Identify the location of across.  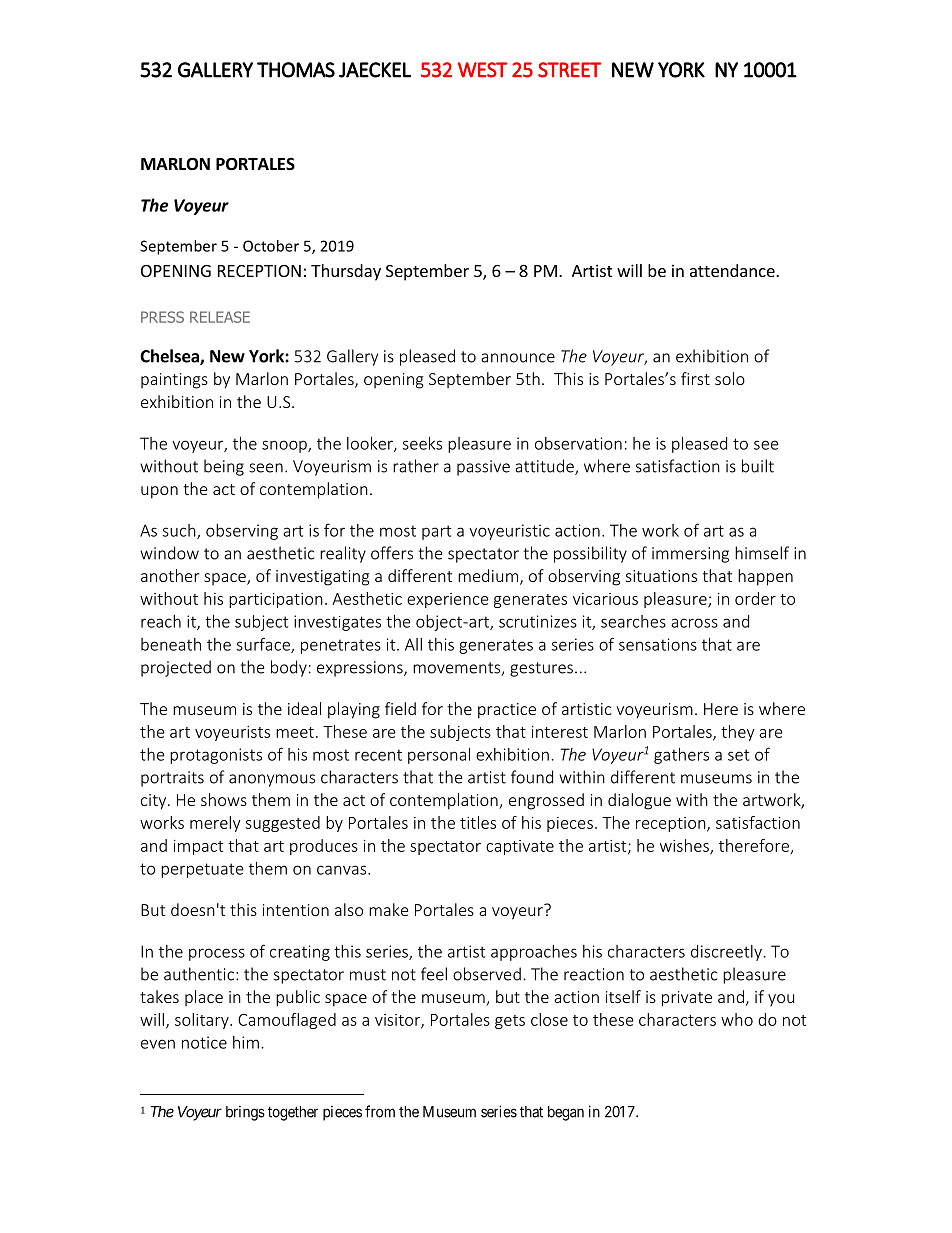
(694, 623).
